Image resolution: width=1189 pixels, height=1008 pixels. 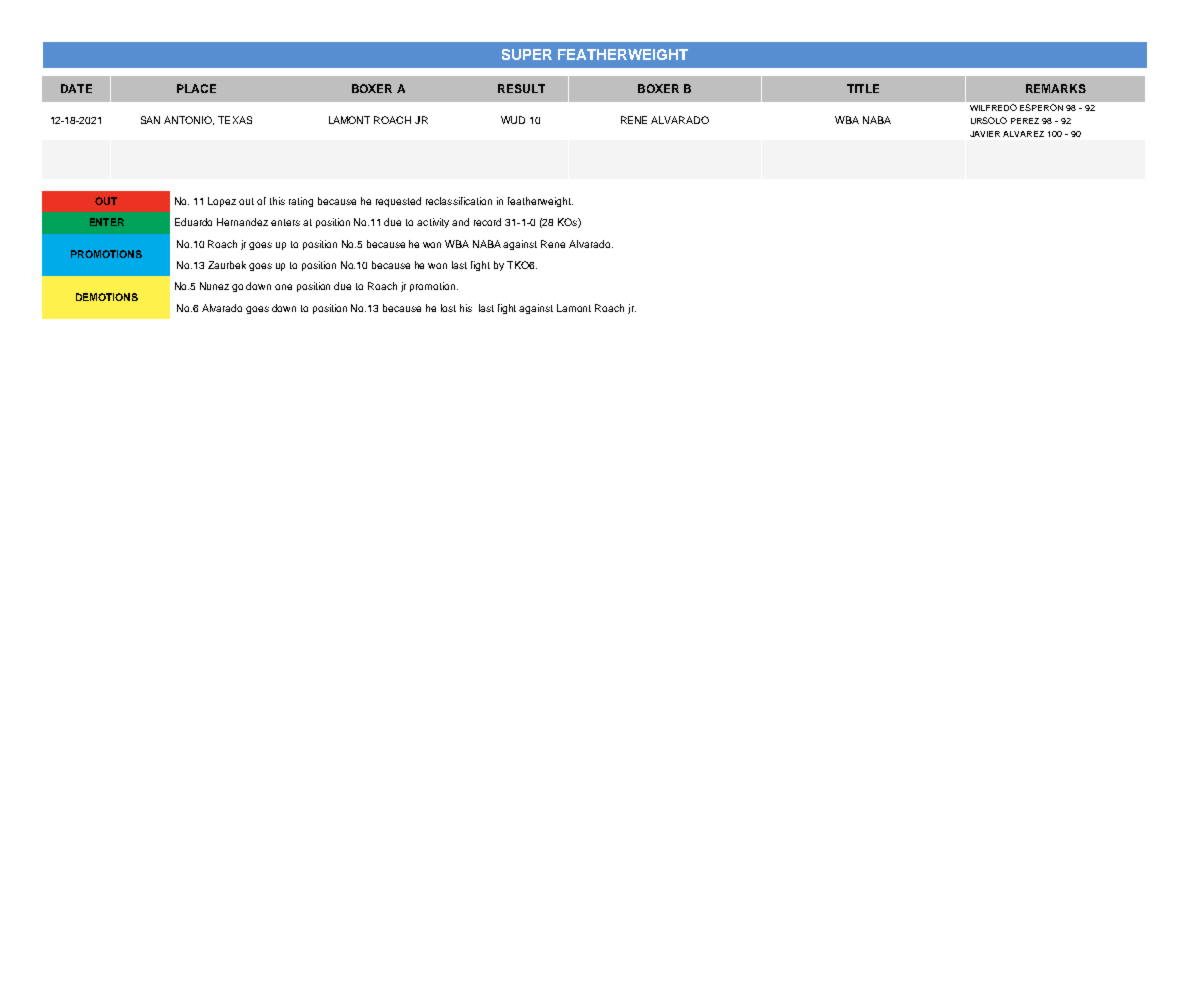 I want to click on ALVAREZ, so click(x=1023, y=134).
